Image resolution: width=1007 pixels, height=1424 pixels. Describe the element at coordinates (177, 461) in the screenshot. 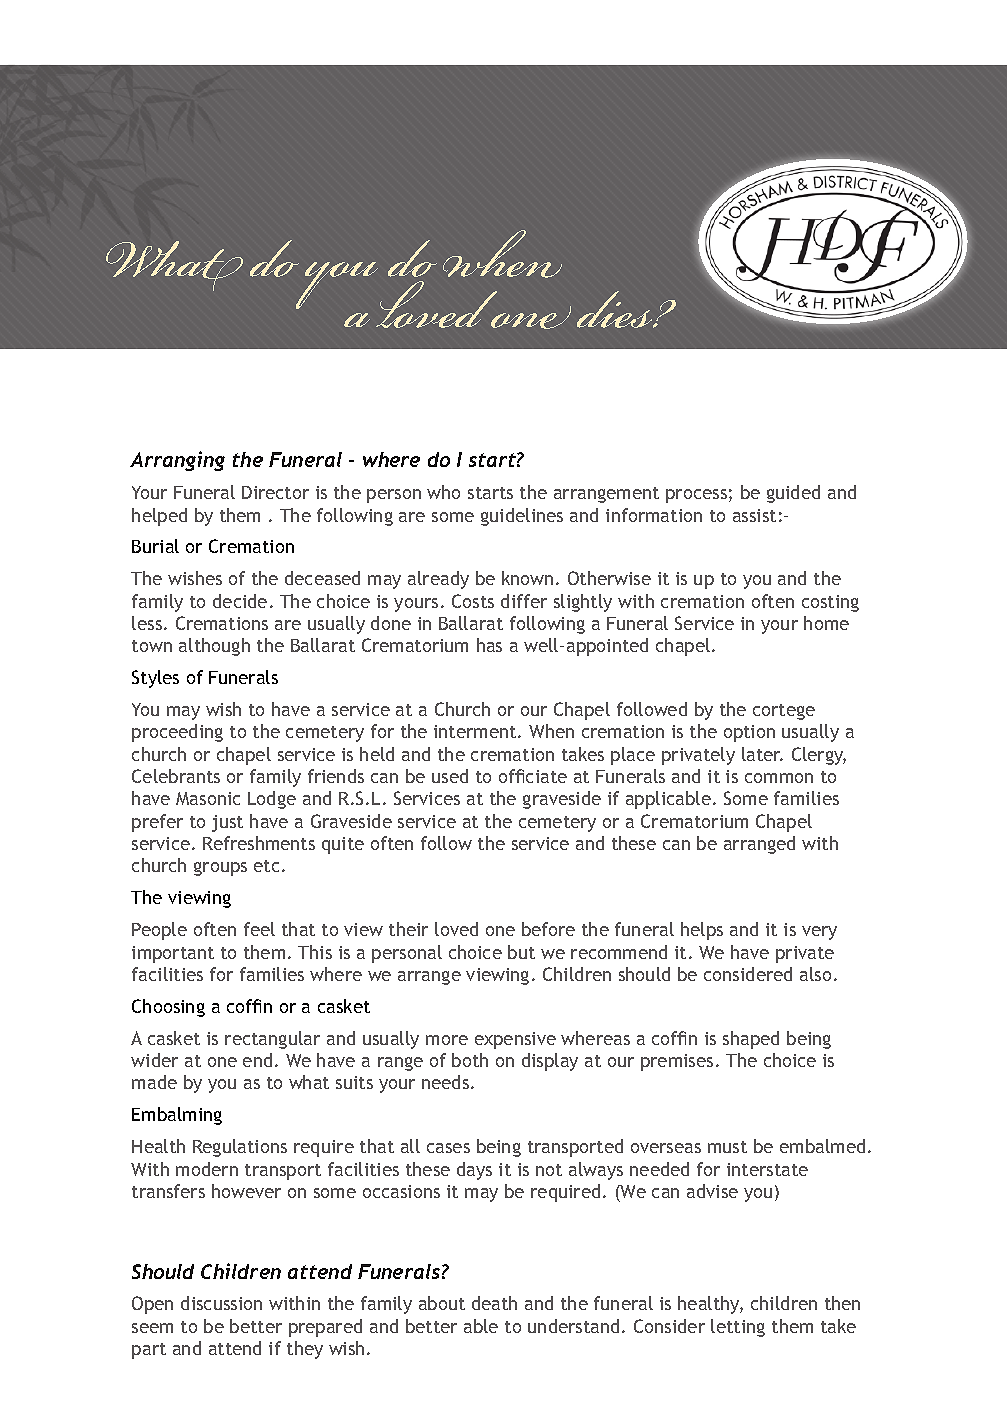

I see `Arranging` at that location.
